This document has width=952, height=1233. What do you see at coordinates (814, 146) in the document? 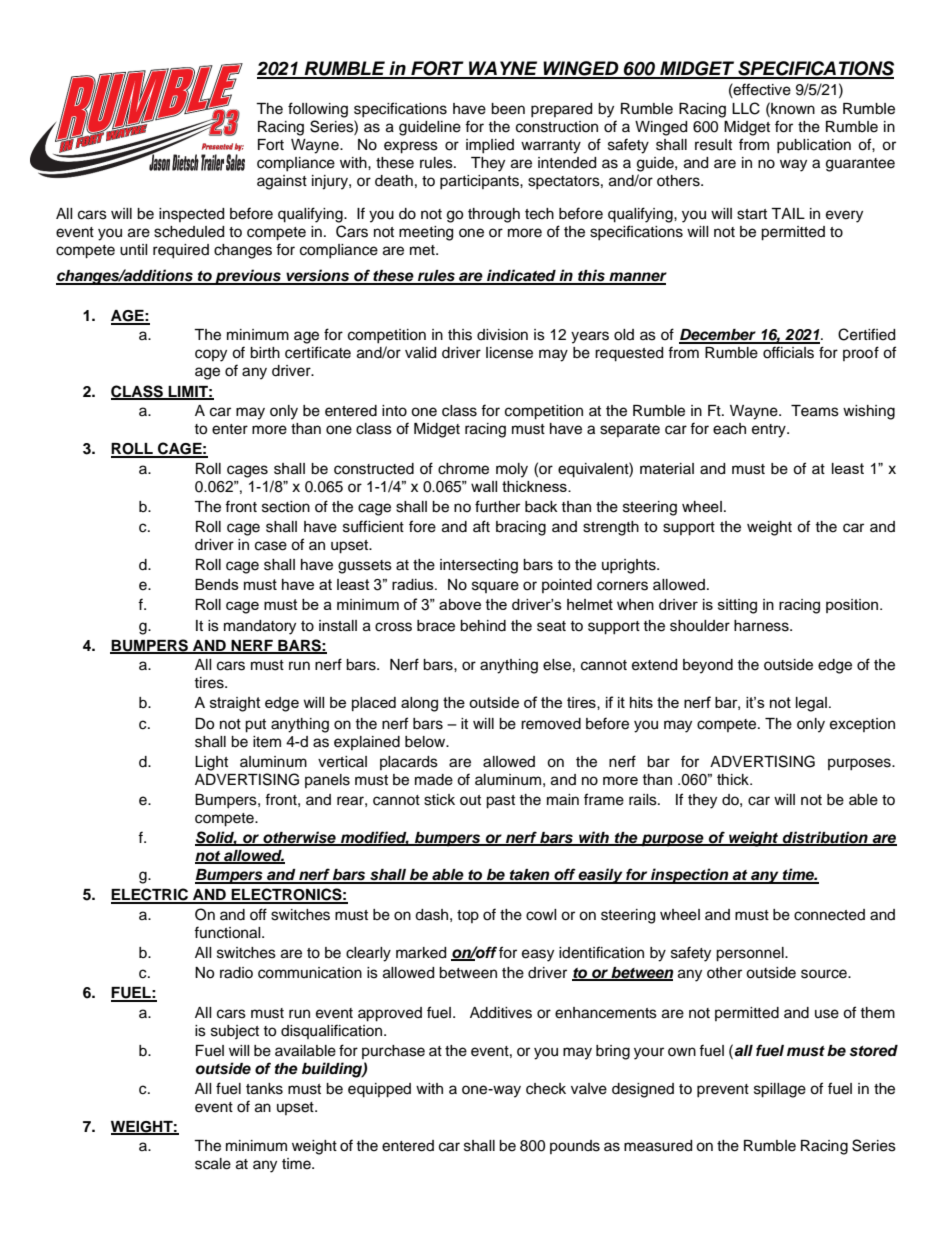
I see `publication` at bounding box center [814, 146].
